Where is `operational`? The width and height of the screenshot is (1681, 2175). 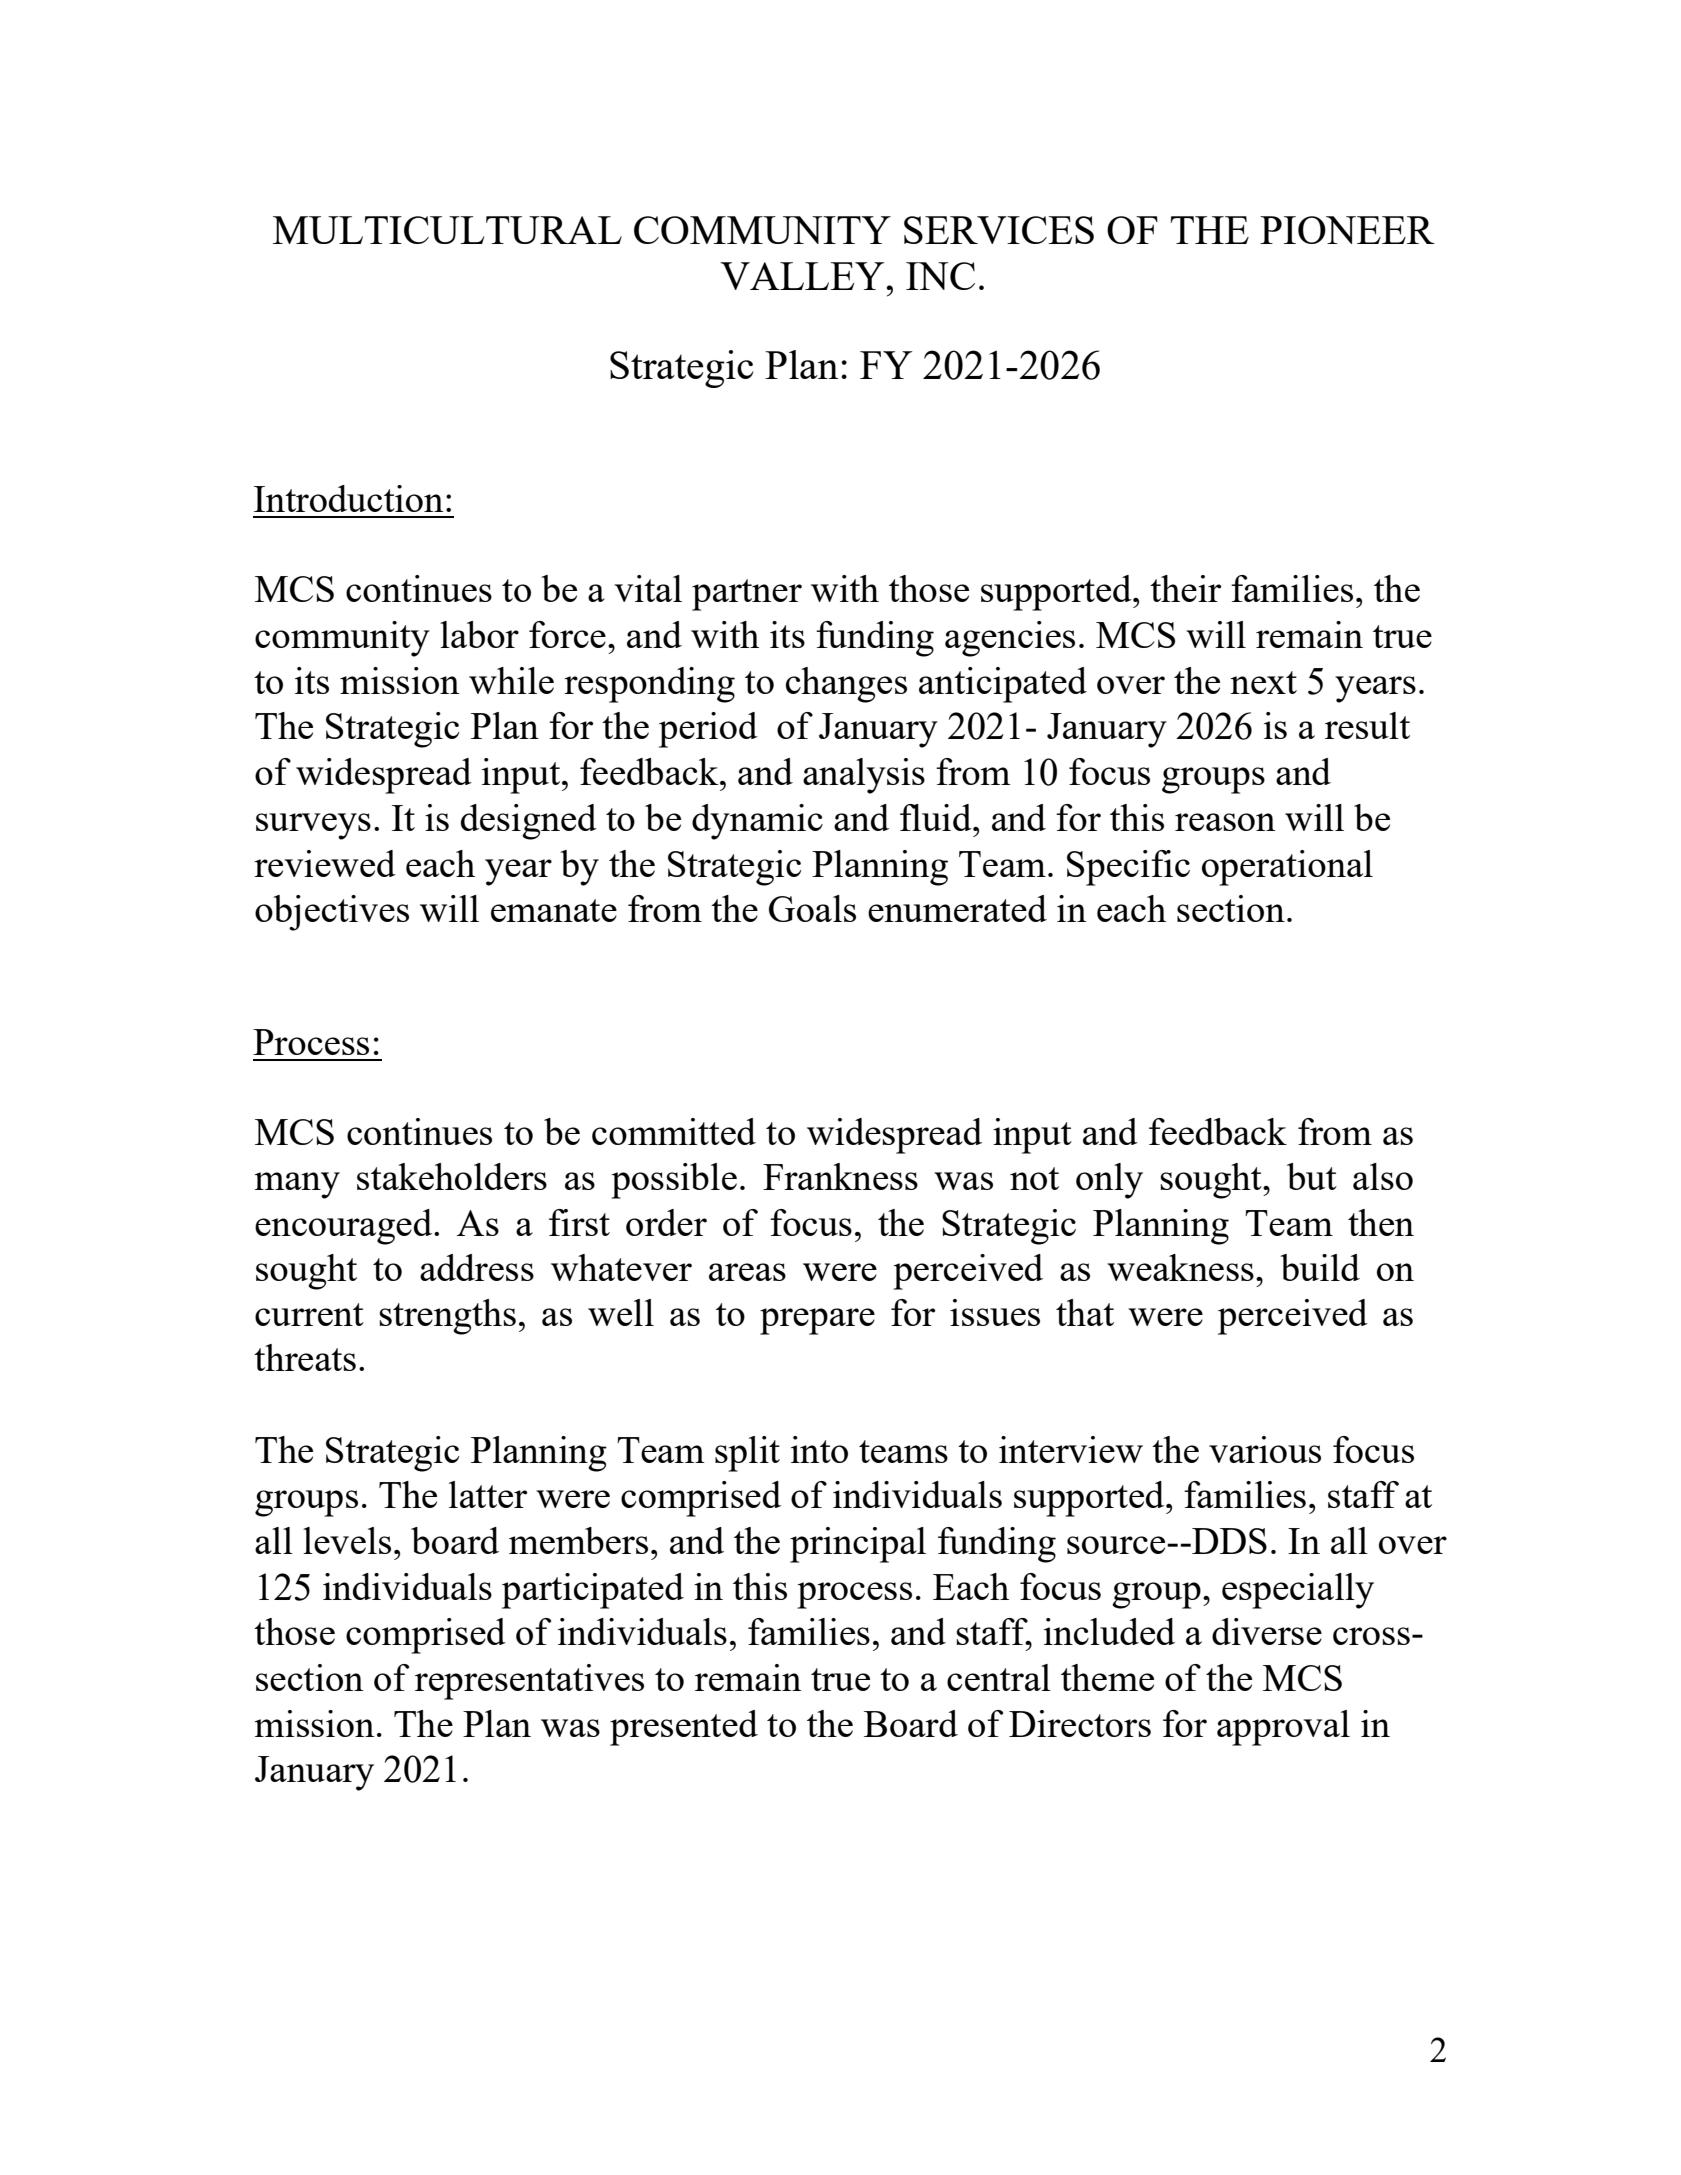
operational is located at coordinates (1287, 868).
